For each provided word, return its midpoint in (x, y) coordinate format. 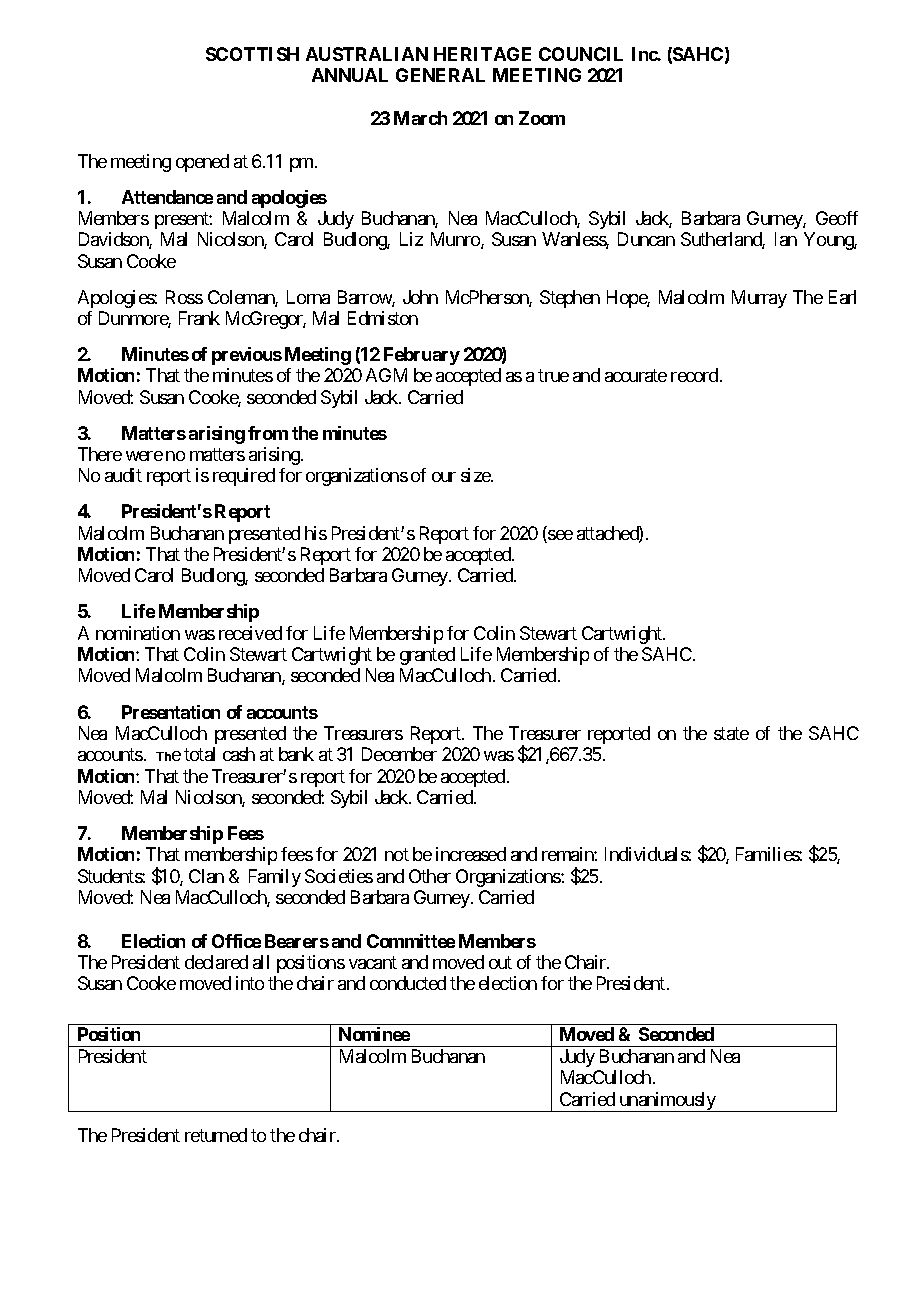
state (731, 733)
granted (427, 656)
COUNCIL (581, 54)
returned (216, 1135)
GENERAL (440, 75)
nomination (138, 633)
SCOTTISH (252, 54)
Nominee (374, 1034)
